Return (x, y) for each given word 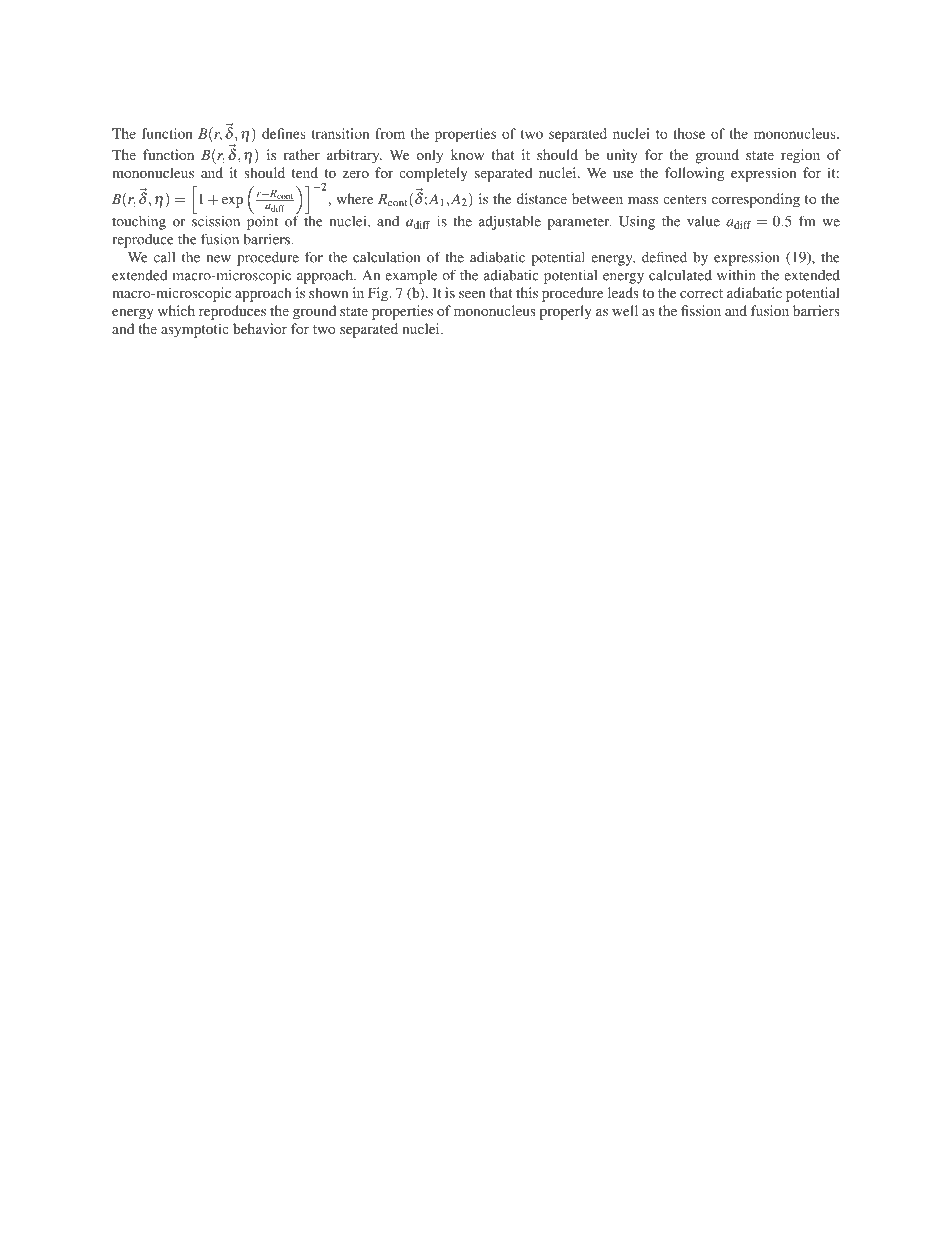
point (262, 221)
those (689, 133)
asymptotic (195, 330)
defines (284, 133)
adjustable (510, 222)
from (390, 133)
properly (566, 312)
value (703, 221)
